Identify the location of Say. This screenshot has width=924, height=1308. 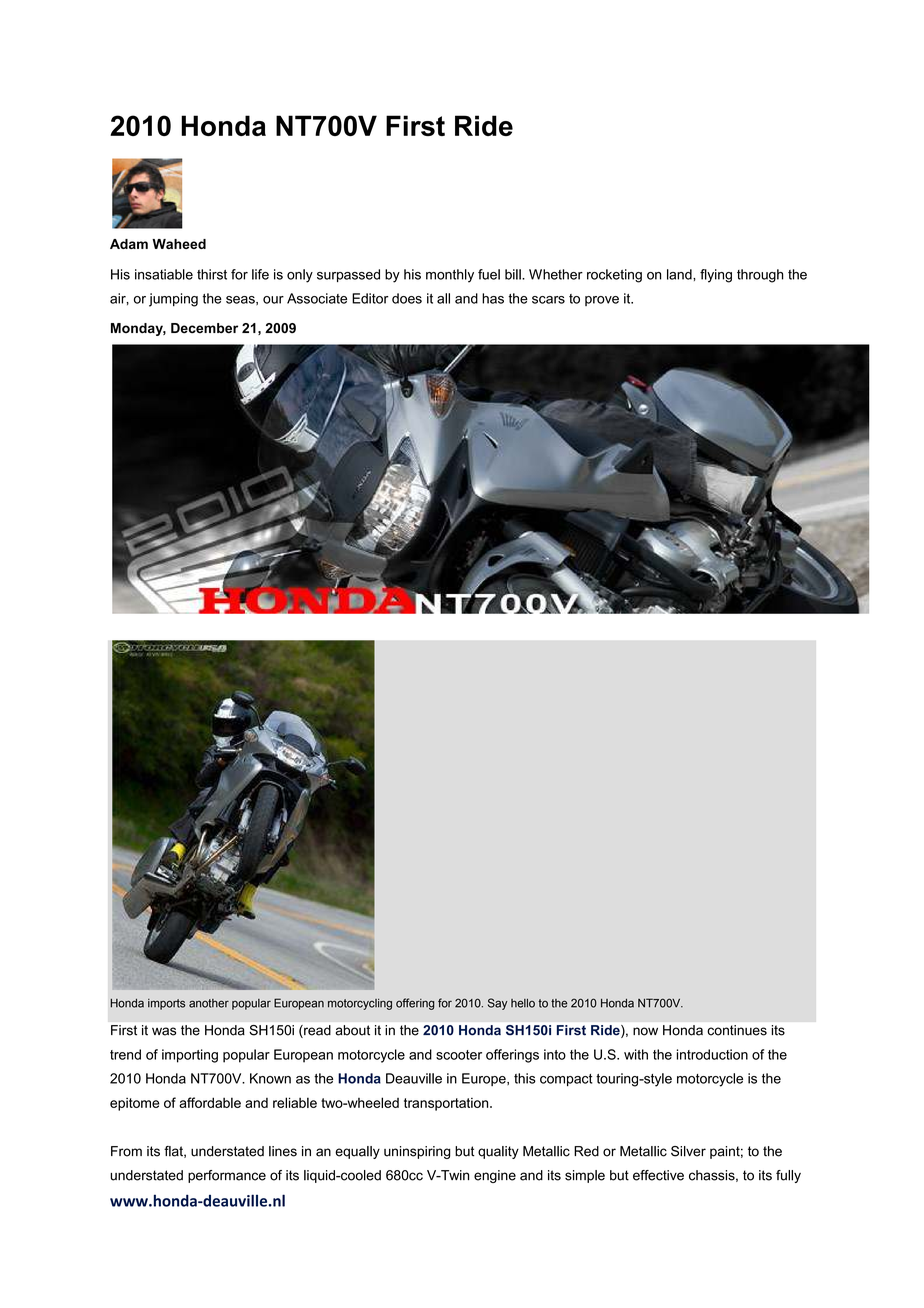
(497, 1004).
